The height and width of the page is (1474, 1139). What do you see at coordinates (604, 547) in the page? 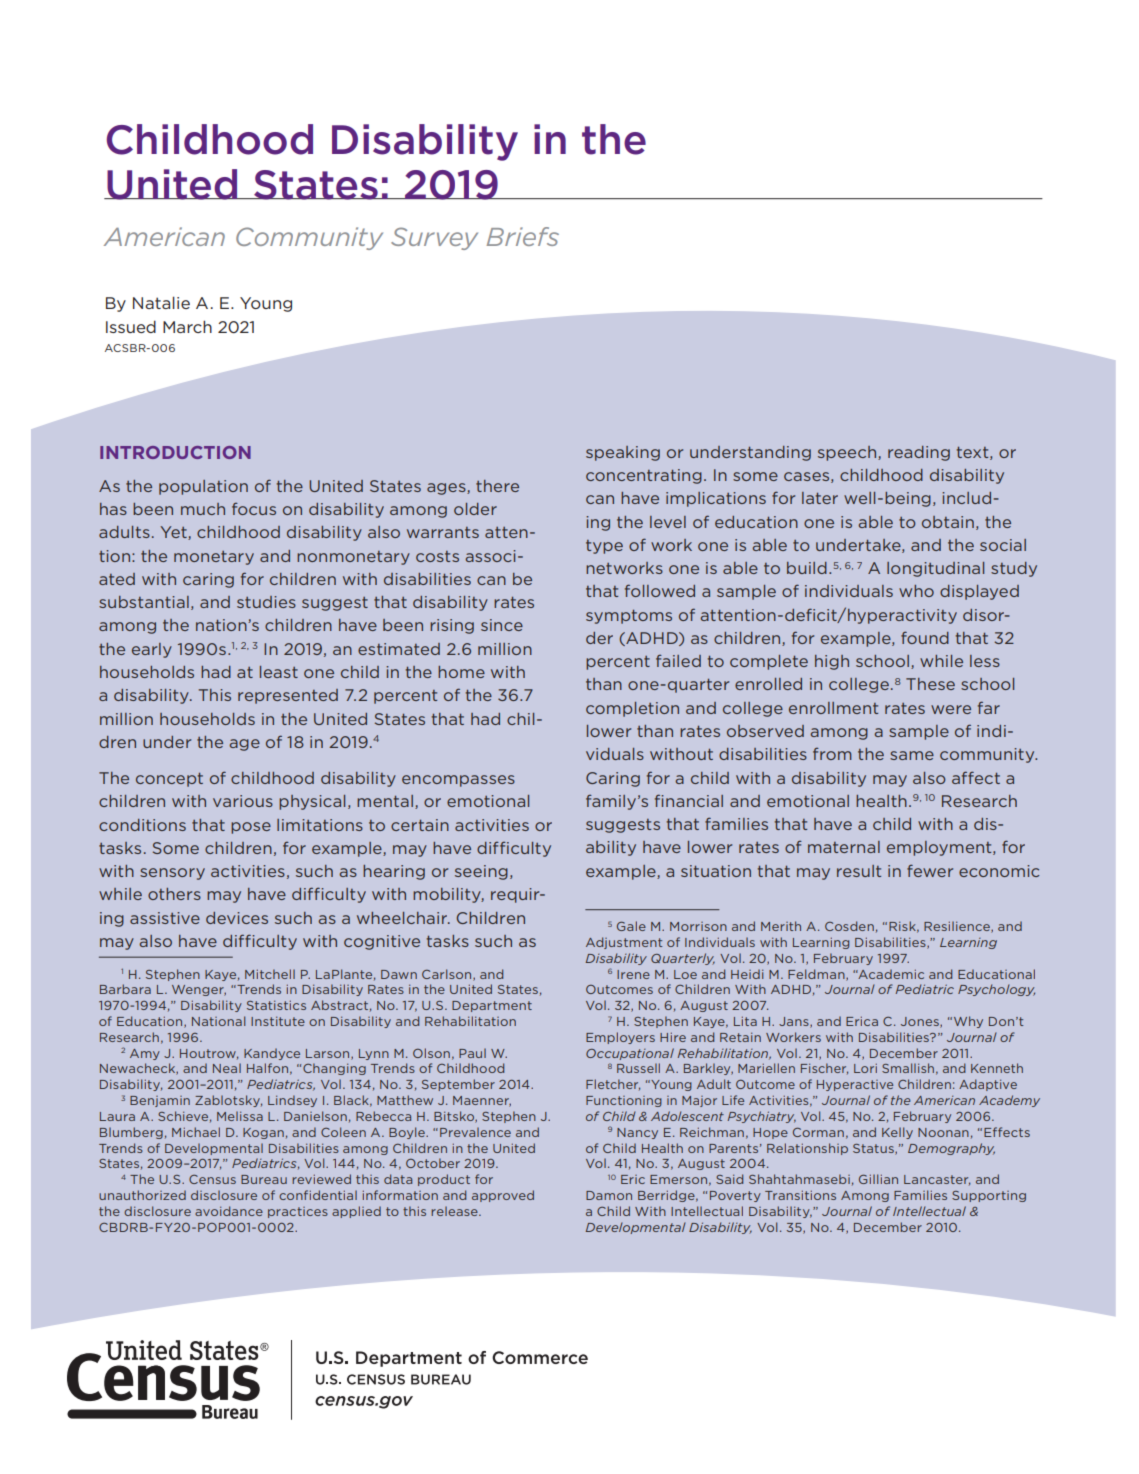
I see `type` at bounding box center [604, 547].
